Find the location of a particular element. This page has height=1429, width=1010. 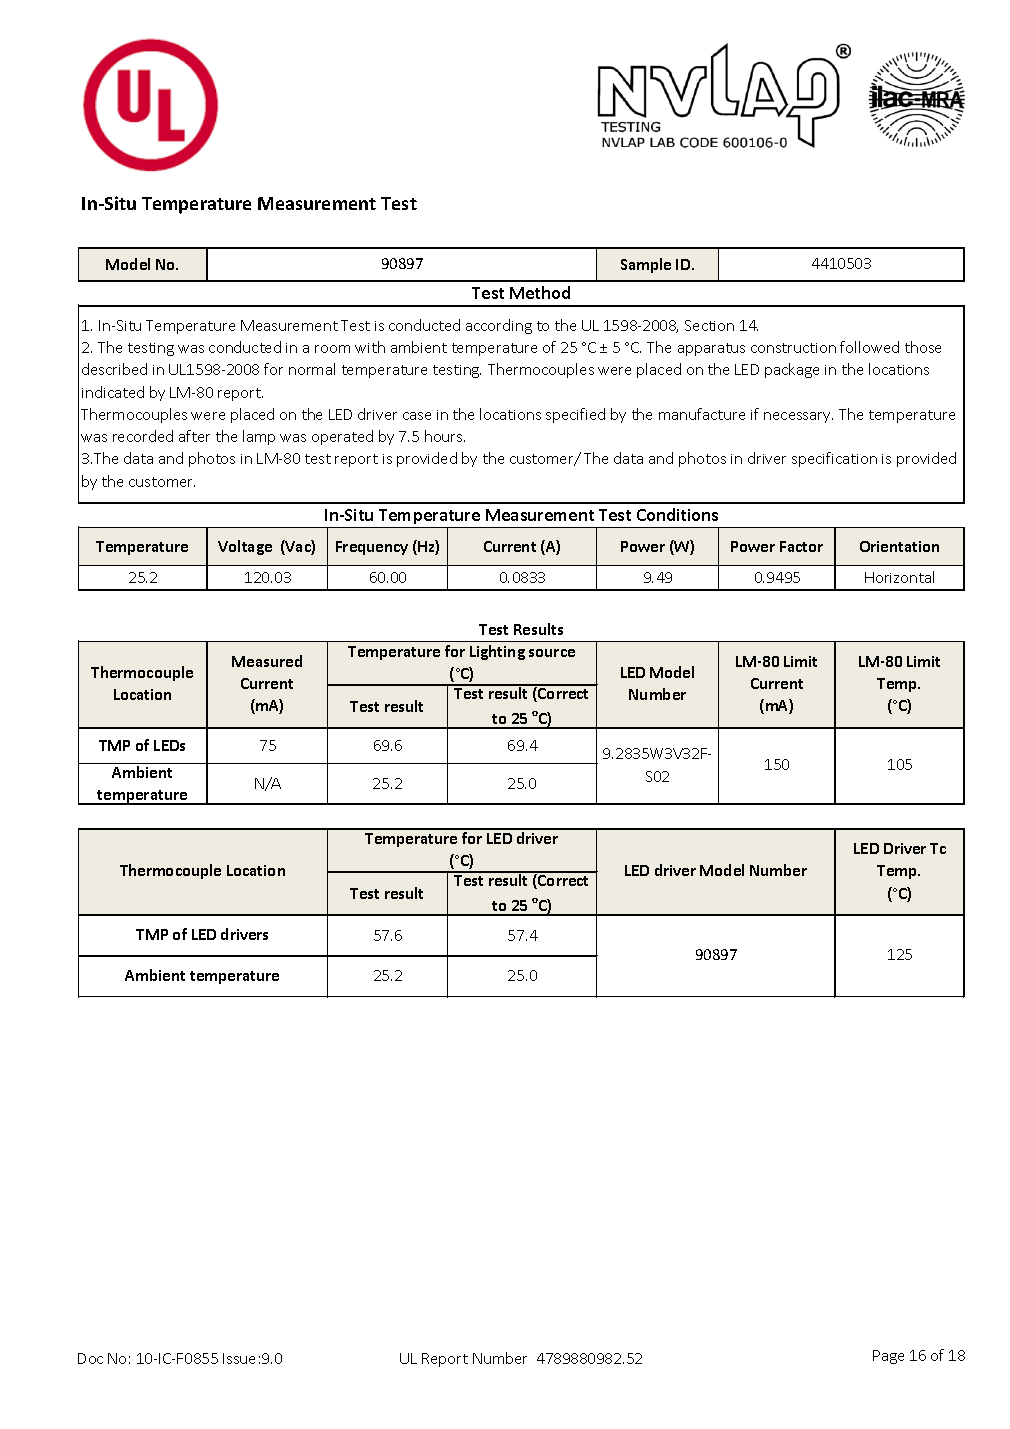

Lighting is located at coordinates (497, 652).
